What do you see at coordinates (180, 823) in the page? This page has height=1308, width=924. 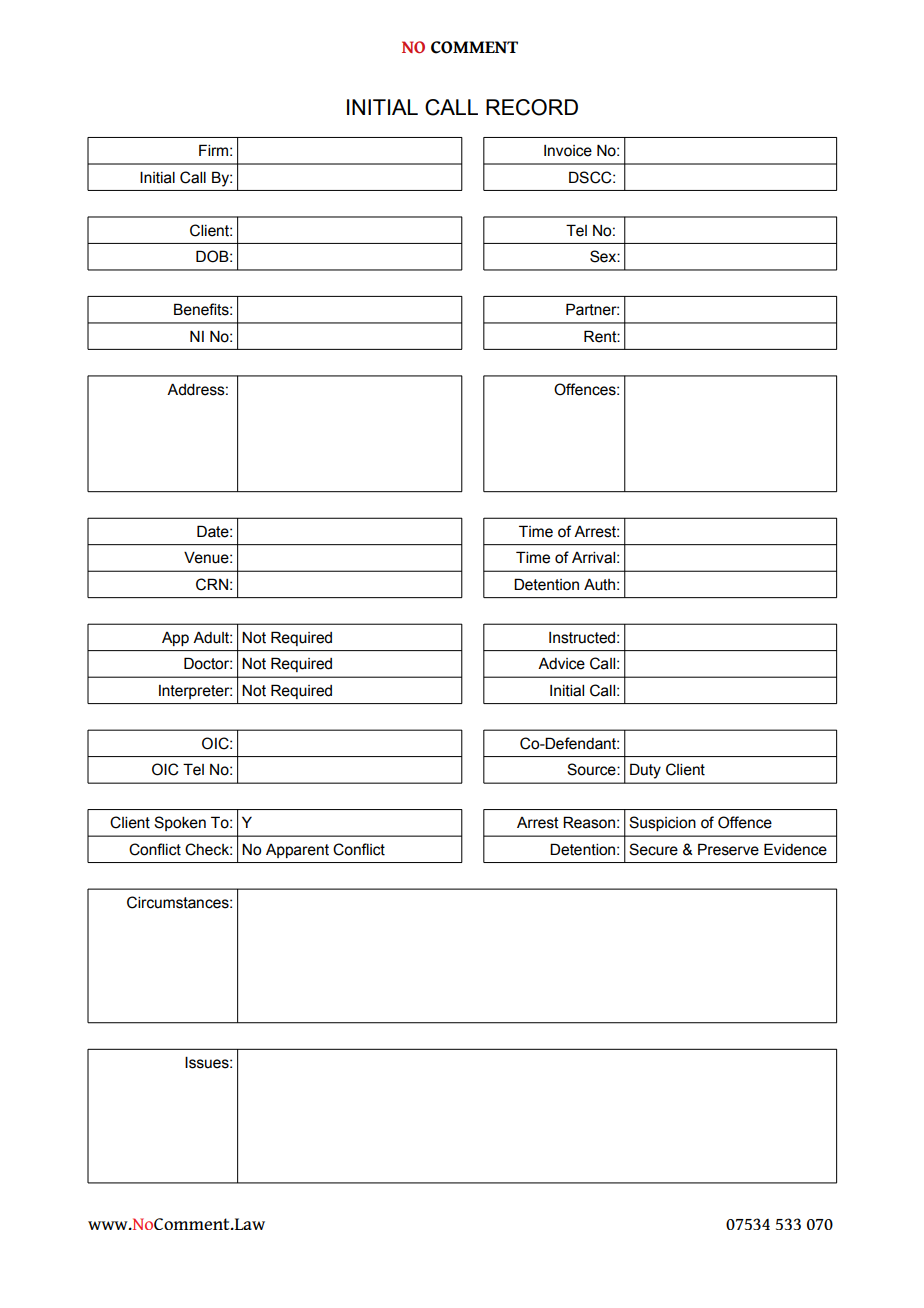 I see `Spoken` at bounding box center [180, 823].
